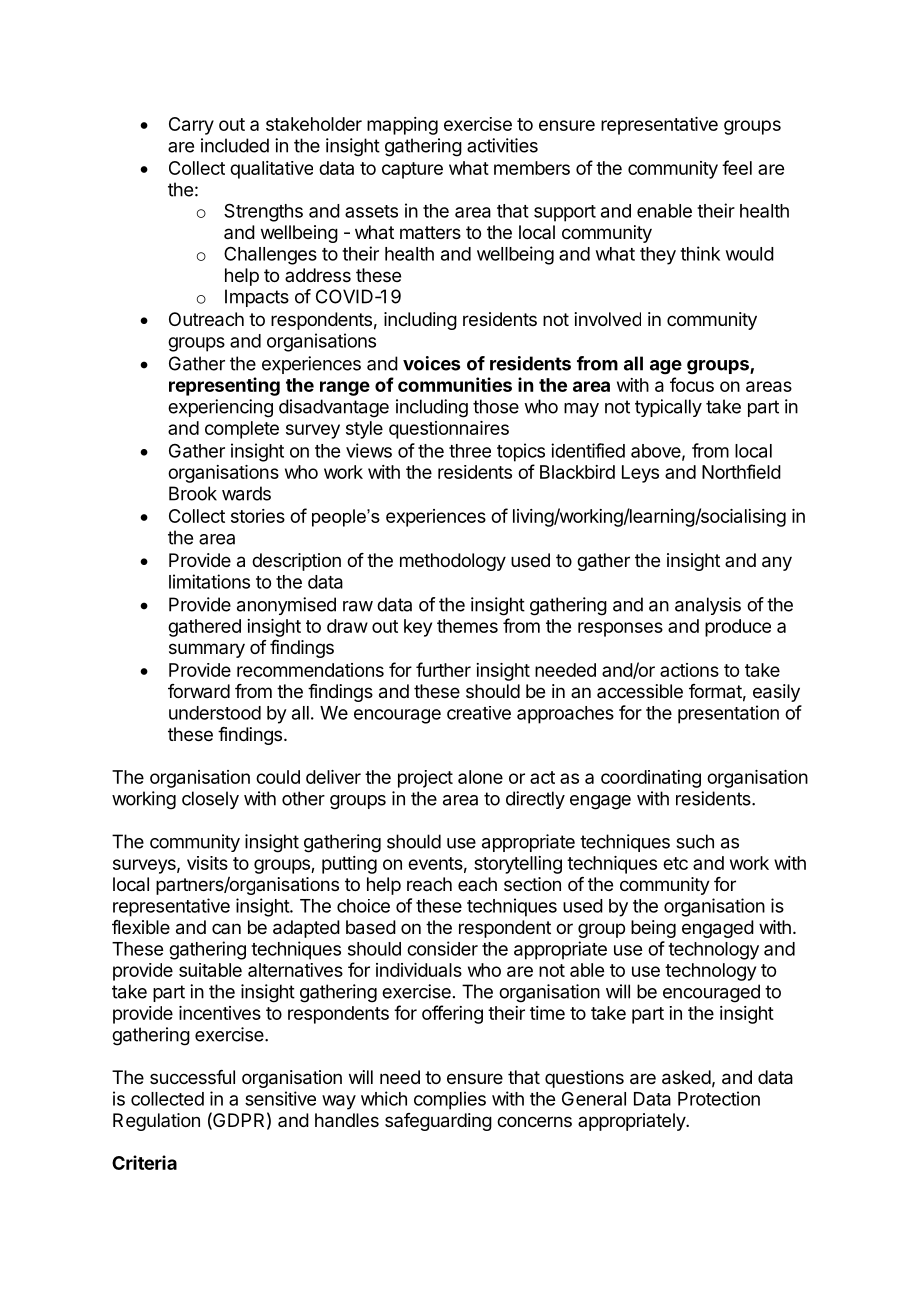 This screenshot has height=1308, width=924. I want to click on activities, so click(502, 145).
